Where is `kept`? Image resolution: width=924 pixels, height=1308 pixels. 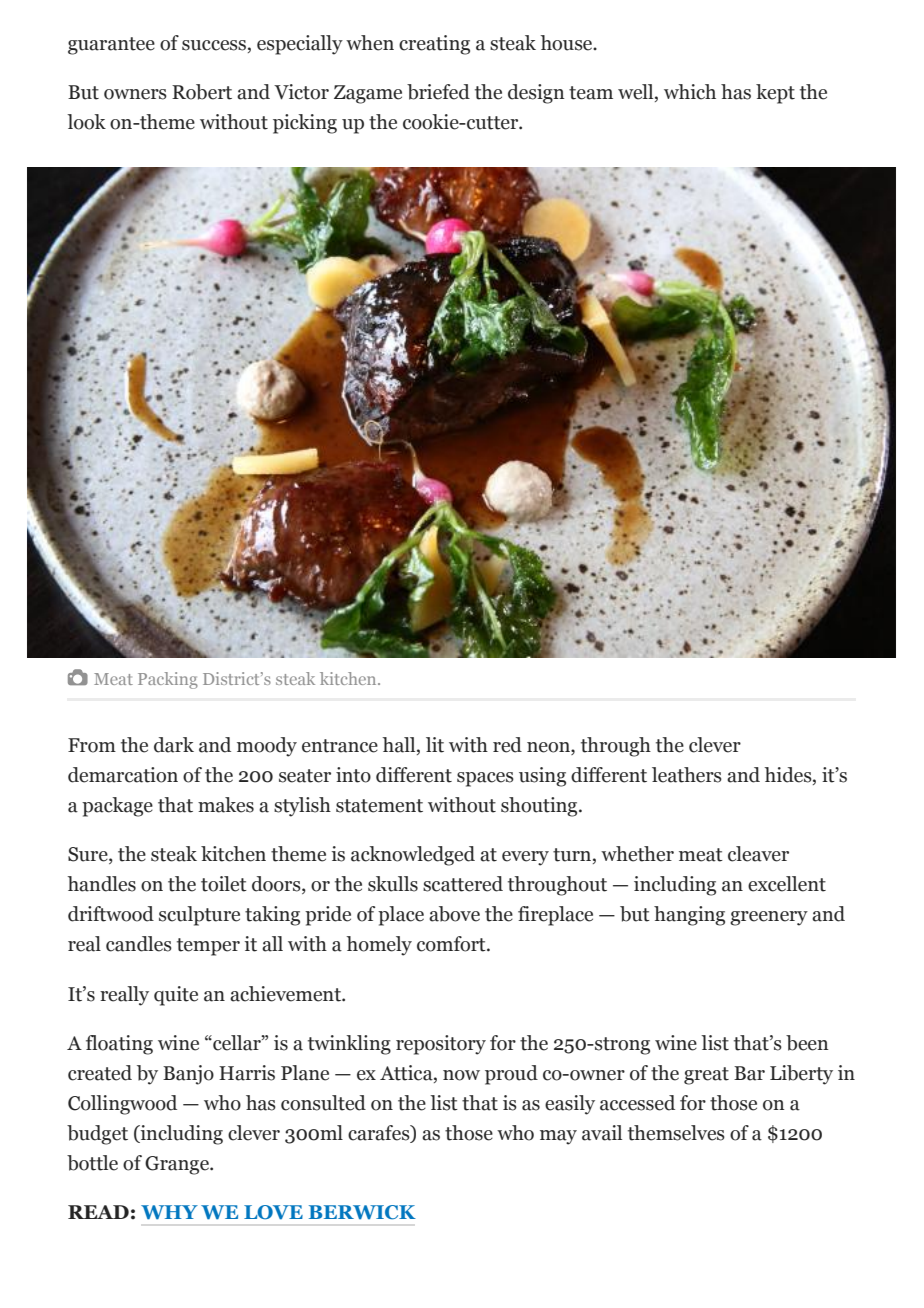 kept is located at coordinates (775, 94).
